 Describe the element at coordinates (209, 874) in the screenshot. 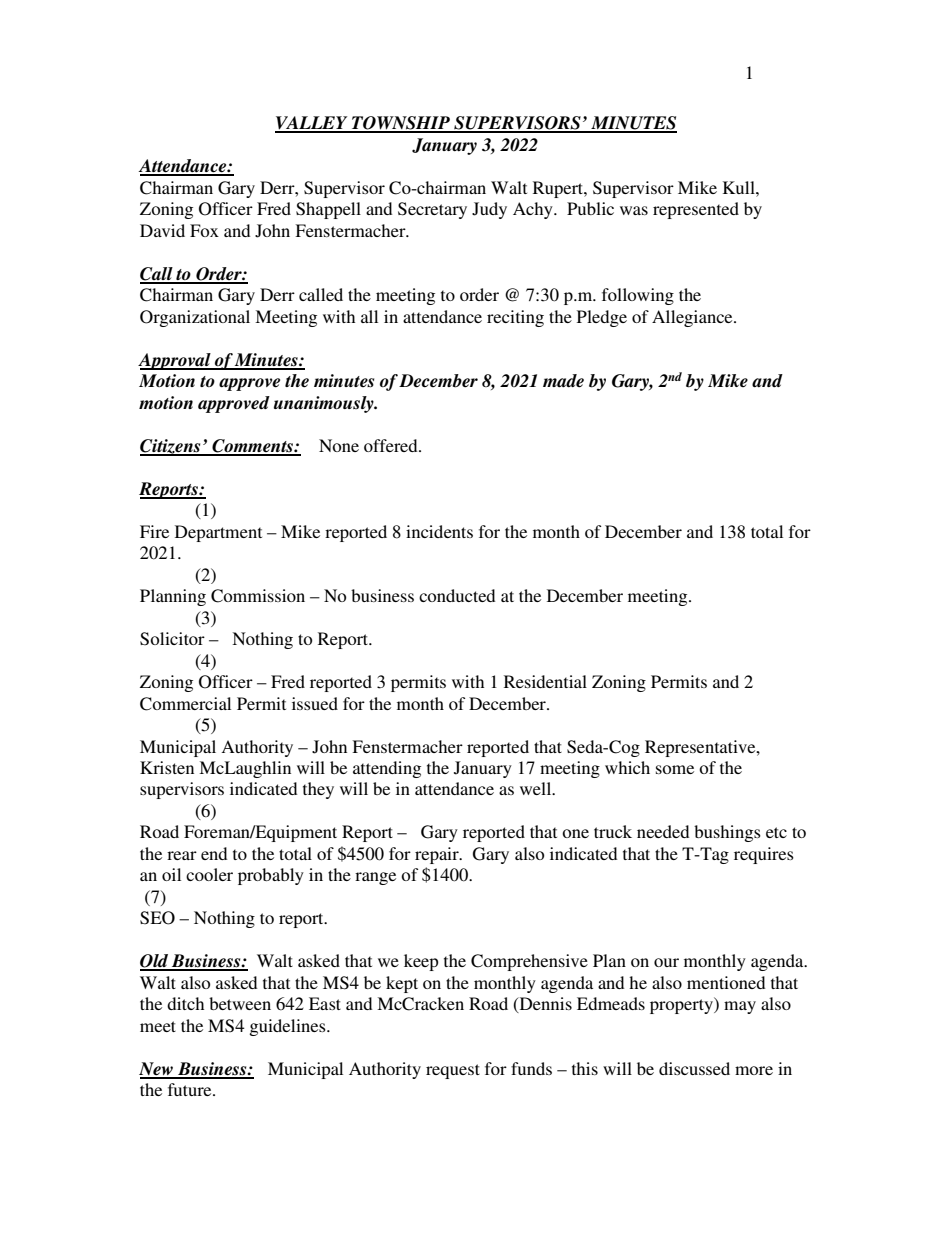

I see `cooler` at that location.
